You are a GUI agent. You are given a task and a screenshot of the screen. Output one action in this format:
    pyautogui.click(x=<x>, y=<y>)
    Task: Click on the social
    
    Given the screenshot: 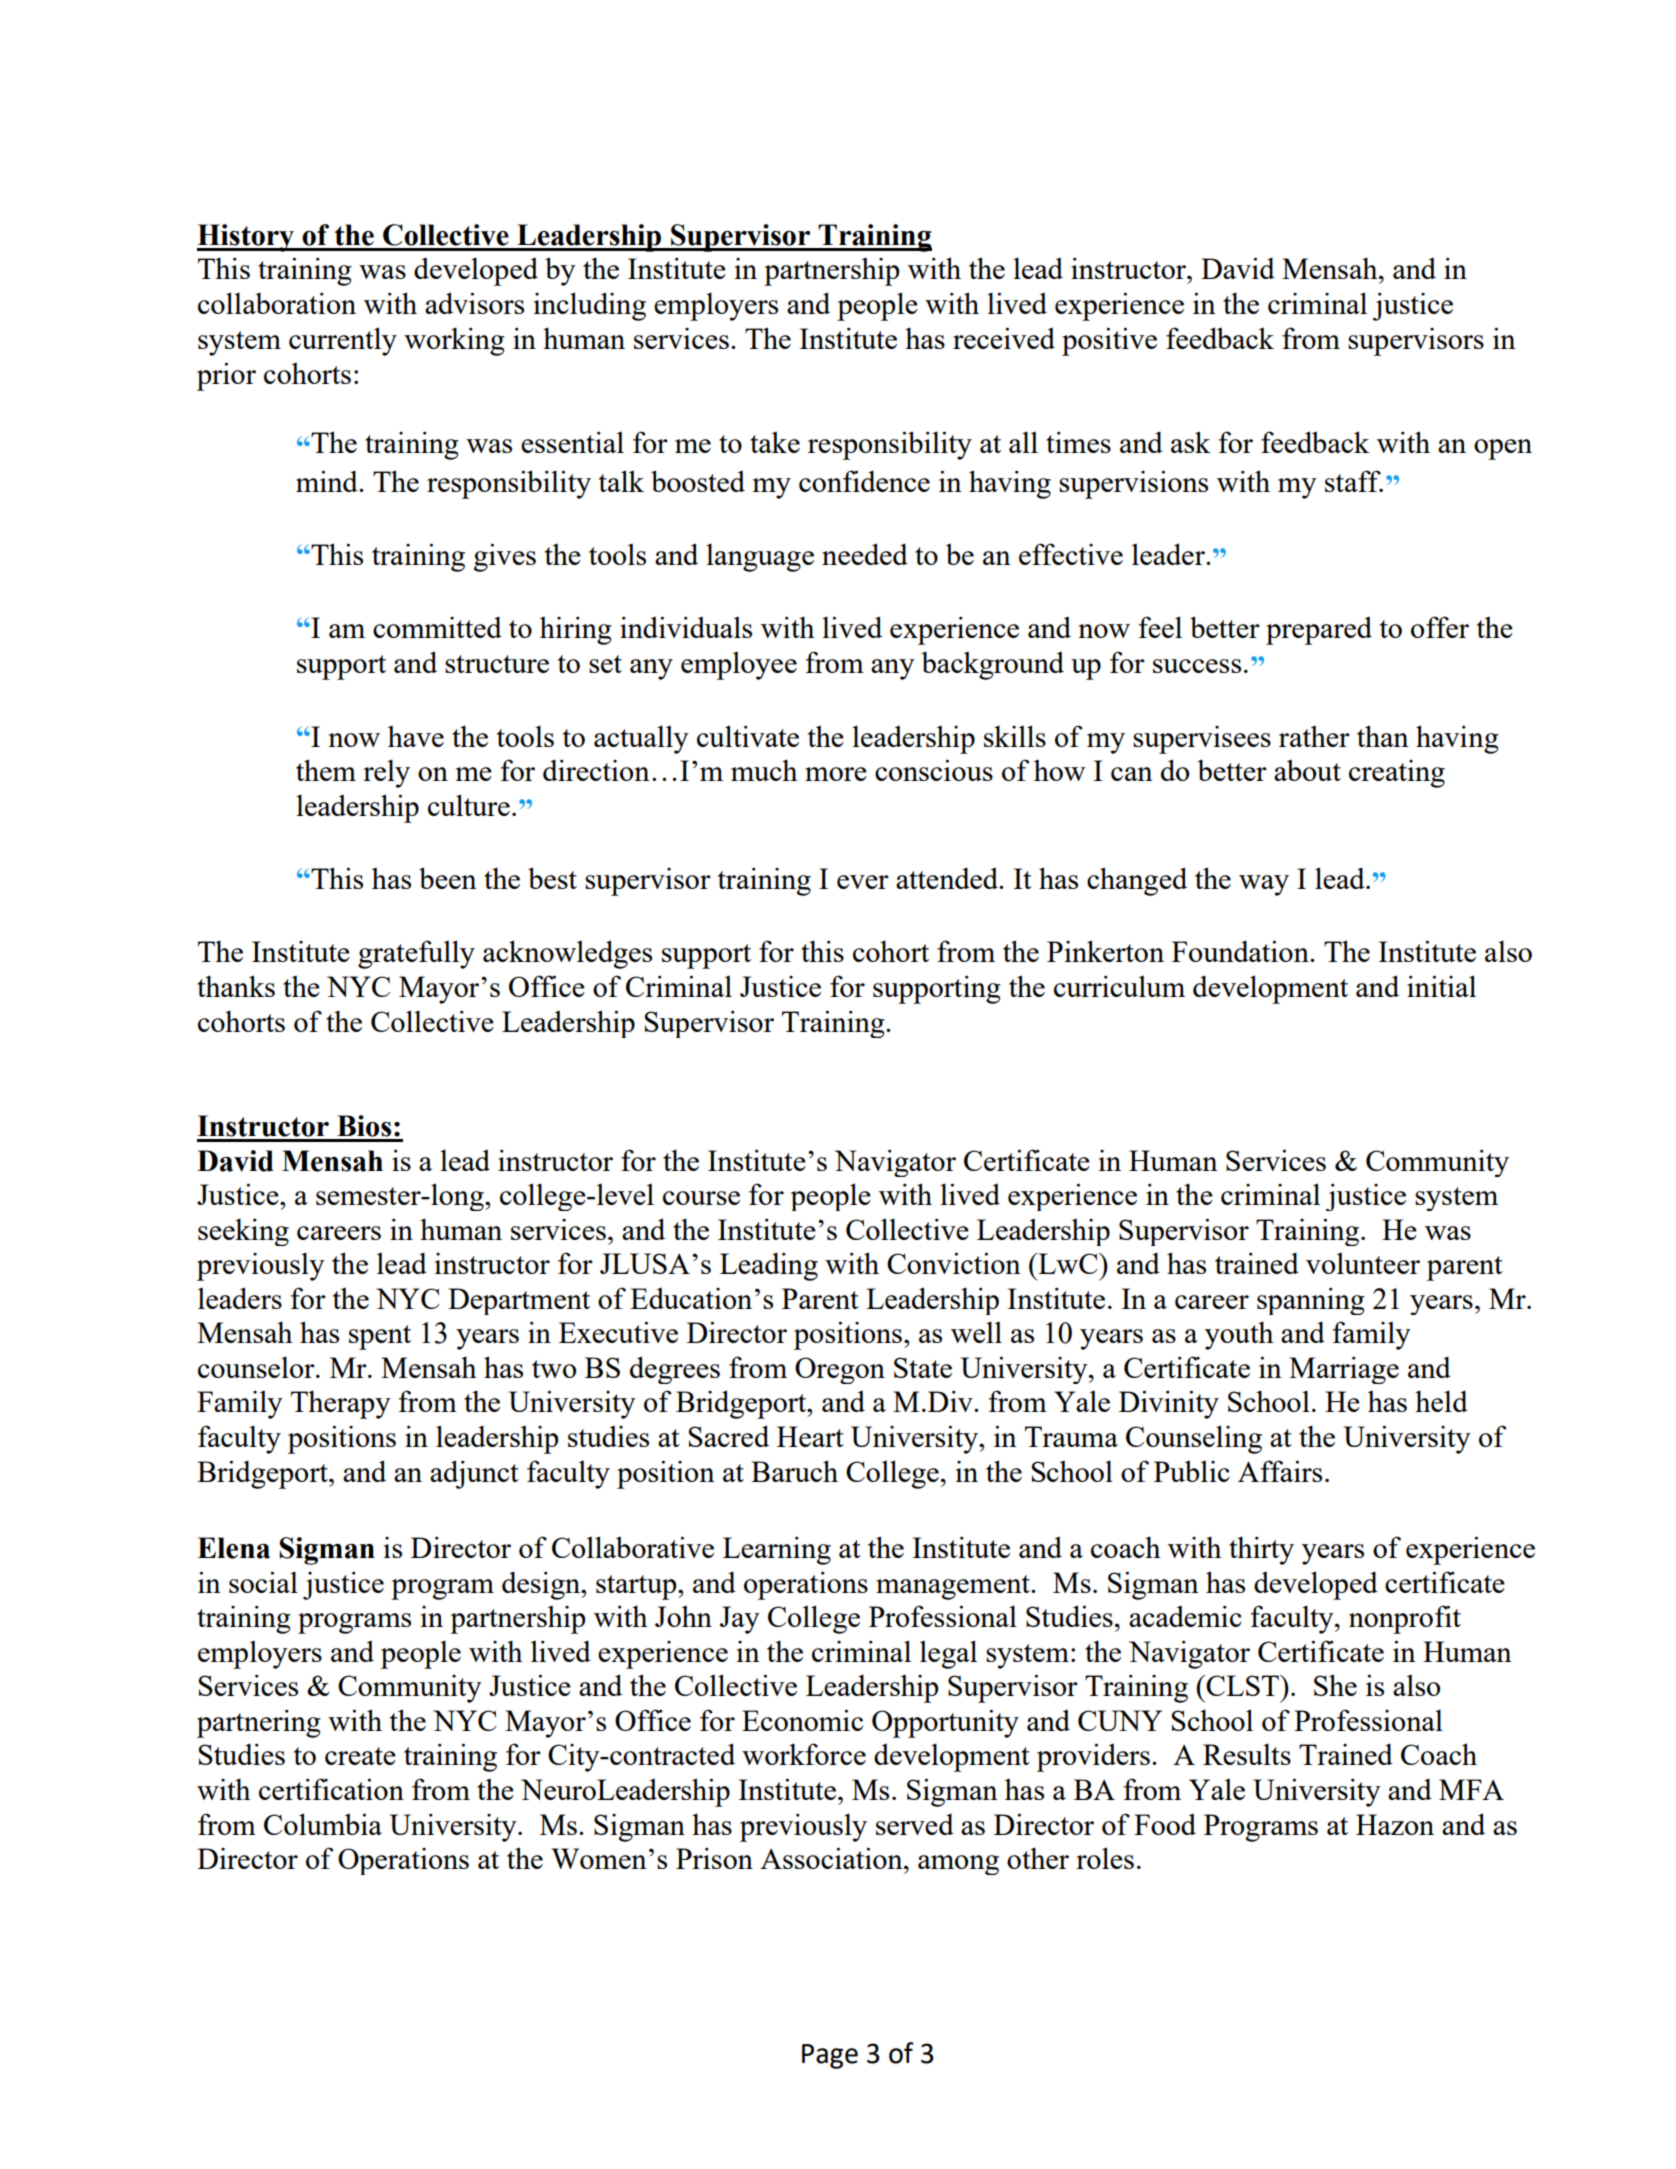 What is the action you would take?
    pyautogui.click(x=263, y=1582)
